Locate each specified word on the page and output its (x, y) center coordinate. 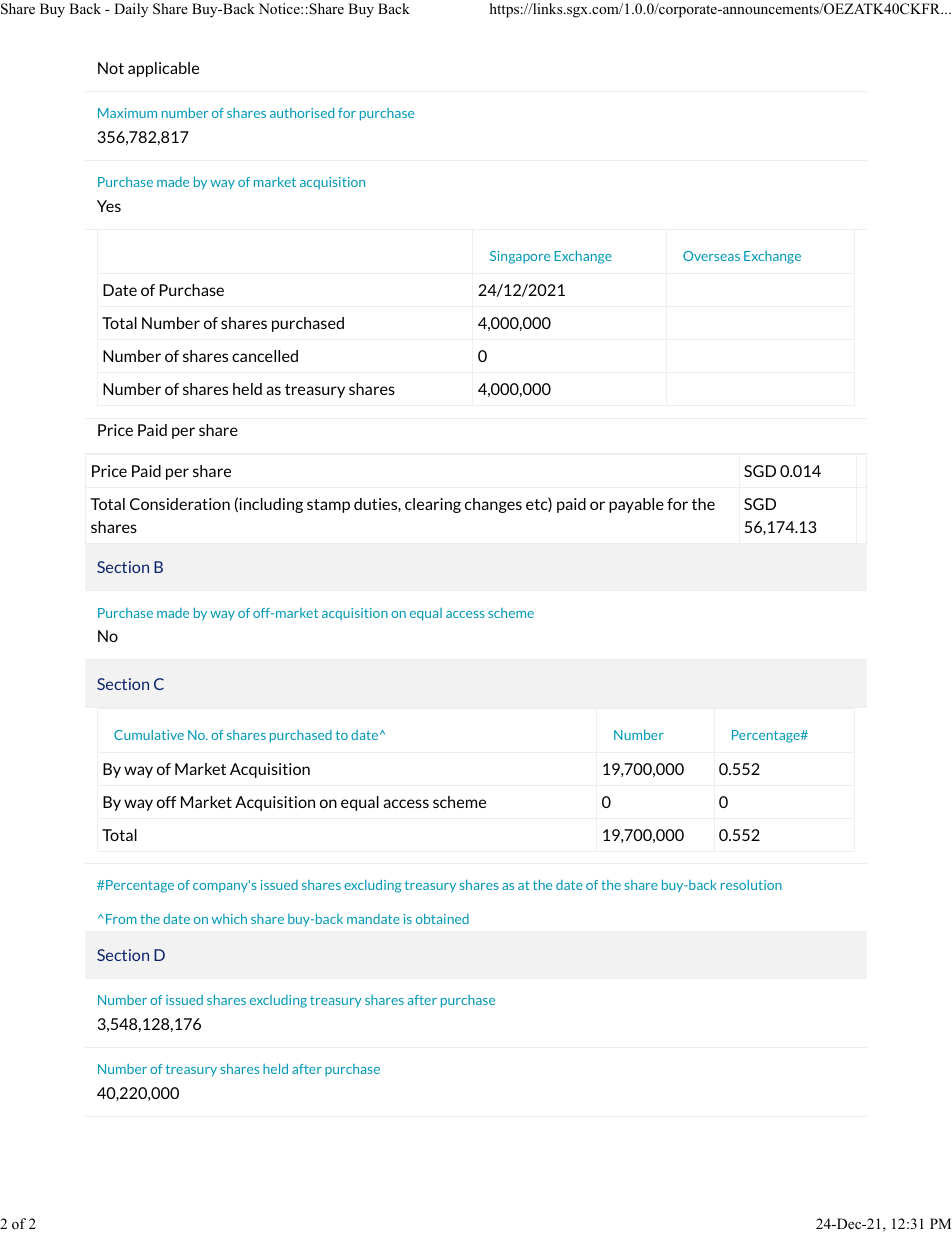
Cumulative (149, 735)
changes (493, 505)
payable (636, 505)
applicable (163, 69)
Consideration (180, 504)
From (121, 919)
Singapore (520, 257)
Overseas (711, 256)
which (229, 919)
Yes (109, 206)
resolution (751, 885)
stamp (328, 506)
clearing (433, 505)
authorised (302, 113)
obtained (442, 919)
